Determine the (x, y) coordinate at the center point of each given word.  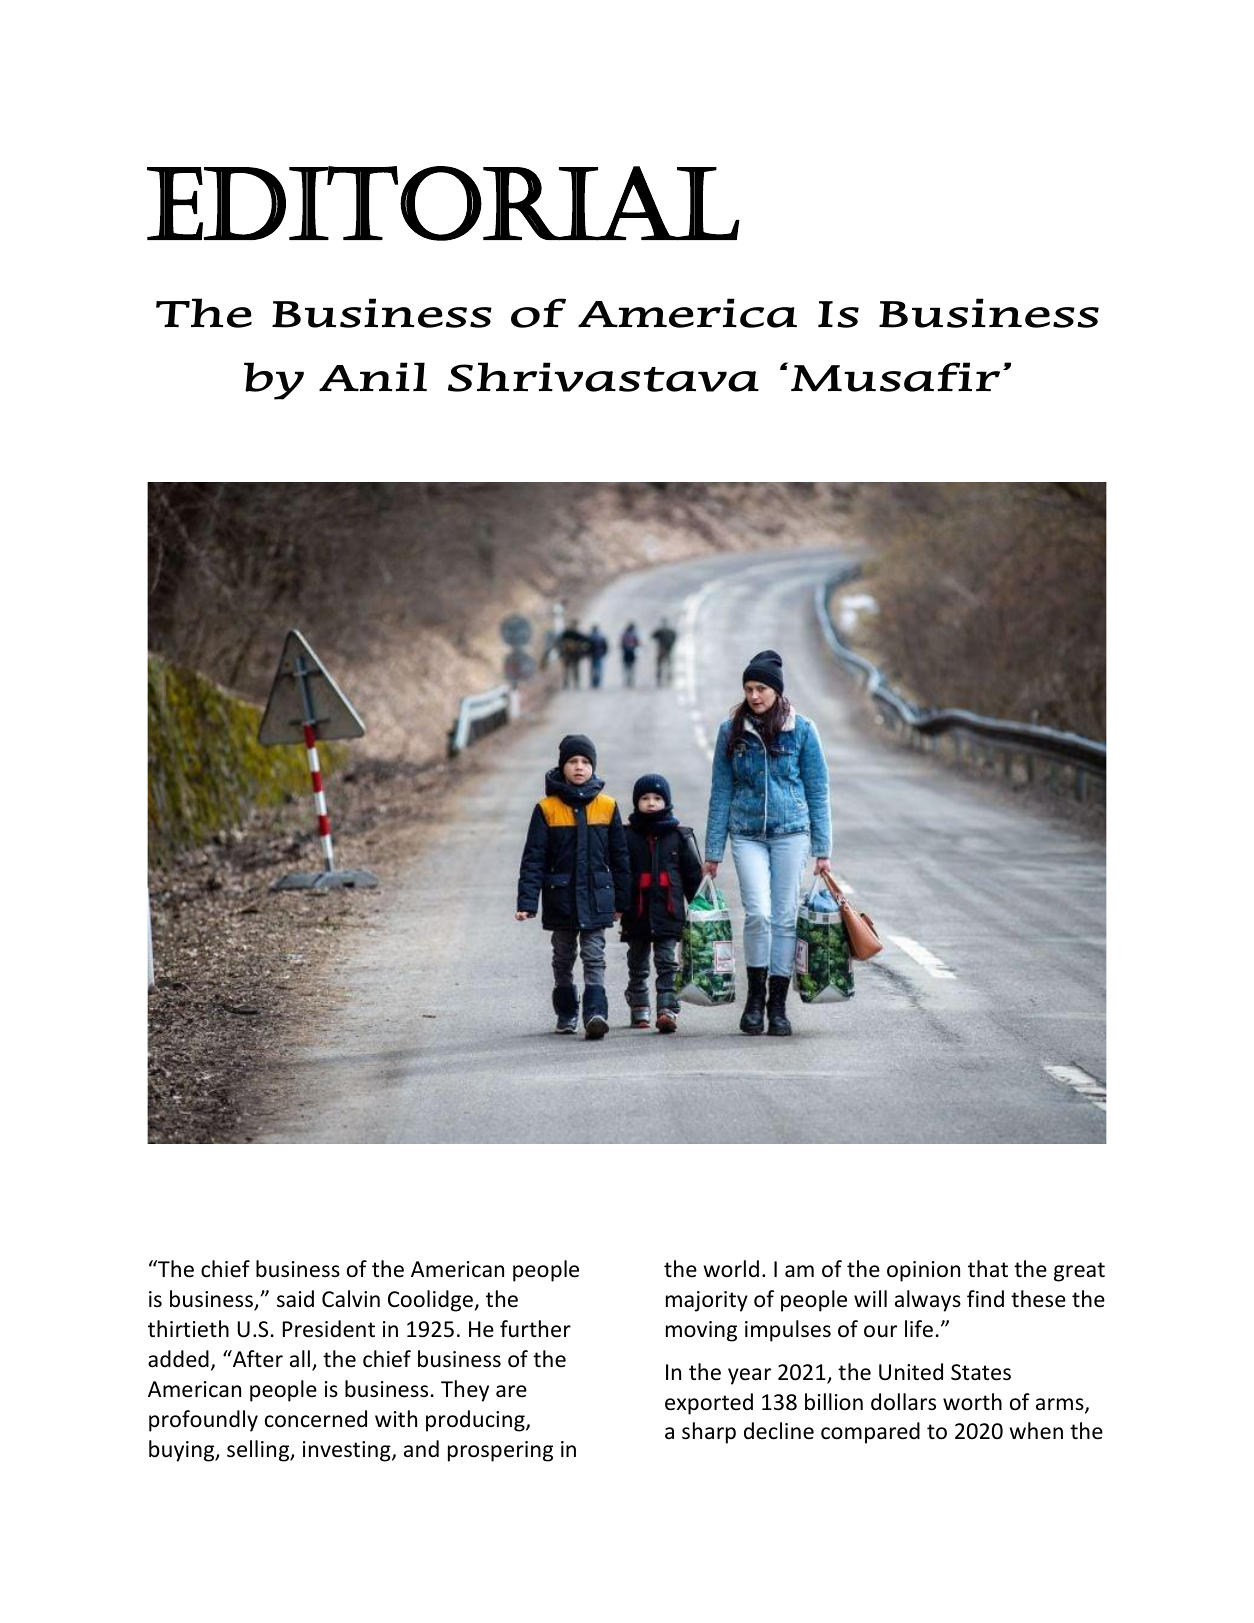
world (731, 1269)
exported (709, 1404)
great (1079, 1272)
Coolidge (431, 1301)
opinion (923, 1271)
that (988, 1269)
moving (701, 1331)
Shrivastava (603, 377)
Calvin (351, 1299)
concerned (316, 1419)
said (295, 1299)
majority (707, 1301)
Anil (373, 376)
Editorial (443, 203)
